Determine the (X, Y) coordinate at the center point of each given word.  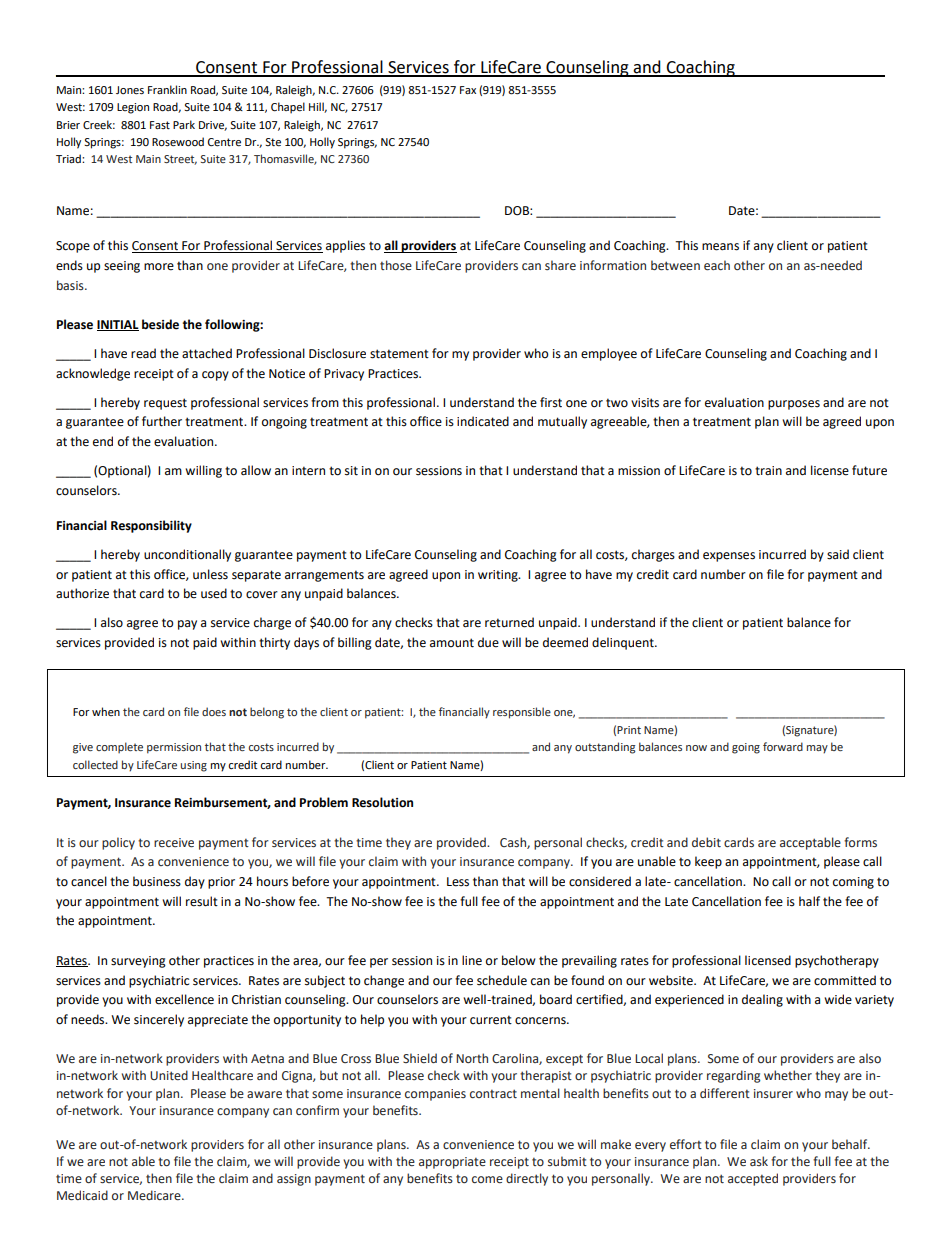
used (214, 593)
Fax (468, 90)
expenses (729, 557)
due (488, 642)
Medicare (155, 1195)
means (720, 247)
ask (759, 1161)
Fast (160, 125)
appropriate (452, 1163)
